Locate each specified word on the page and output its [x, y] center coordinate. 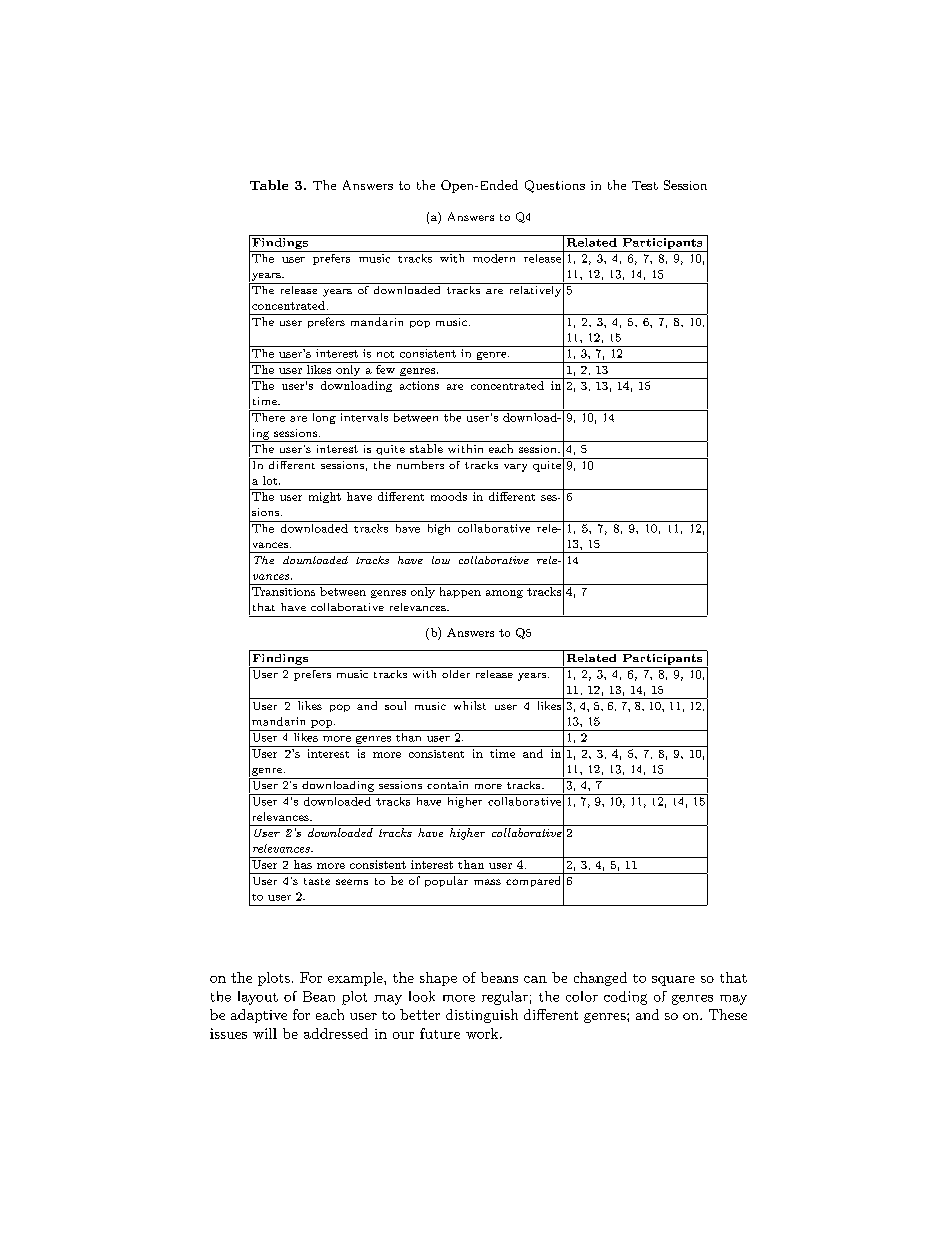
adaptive [259, 1016]
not [385, 354]
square [673, 981]
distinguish [482, 1016]
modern [494, 258]
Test [645, 185]
